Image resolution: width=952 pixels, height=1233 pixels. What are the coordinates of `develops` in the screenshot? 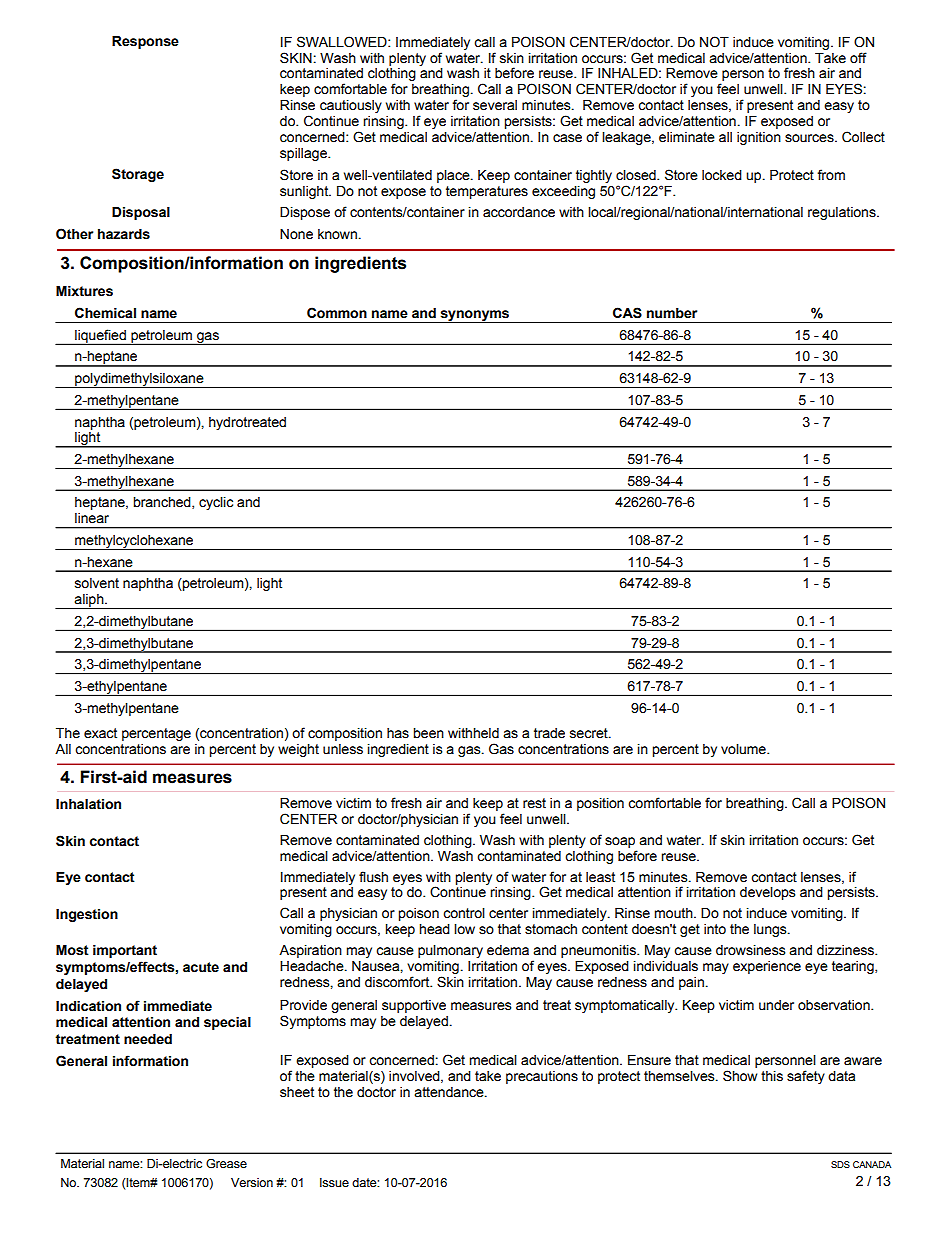 It's located at (767, 893).
